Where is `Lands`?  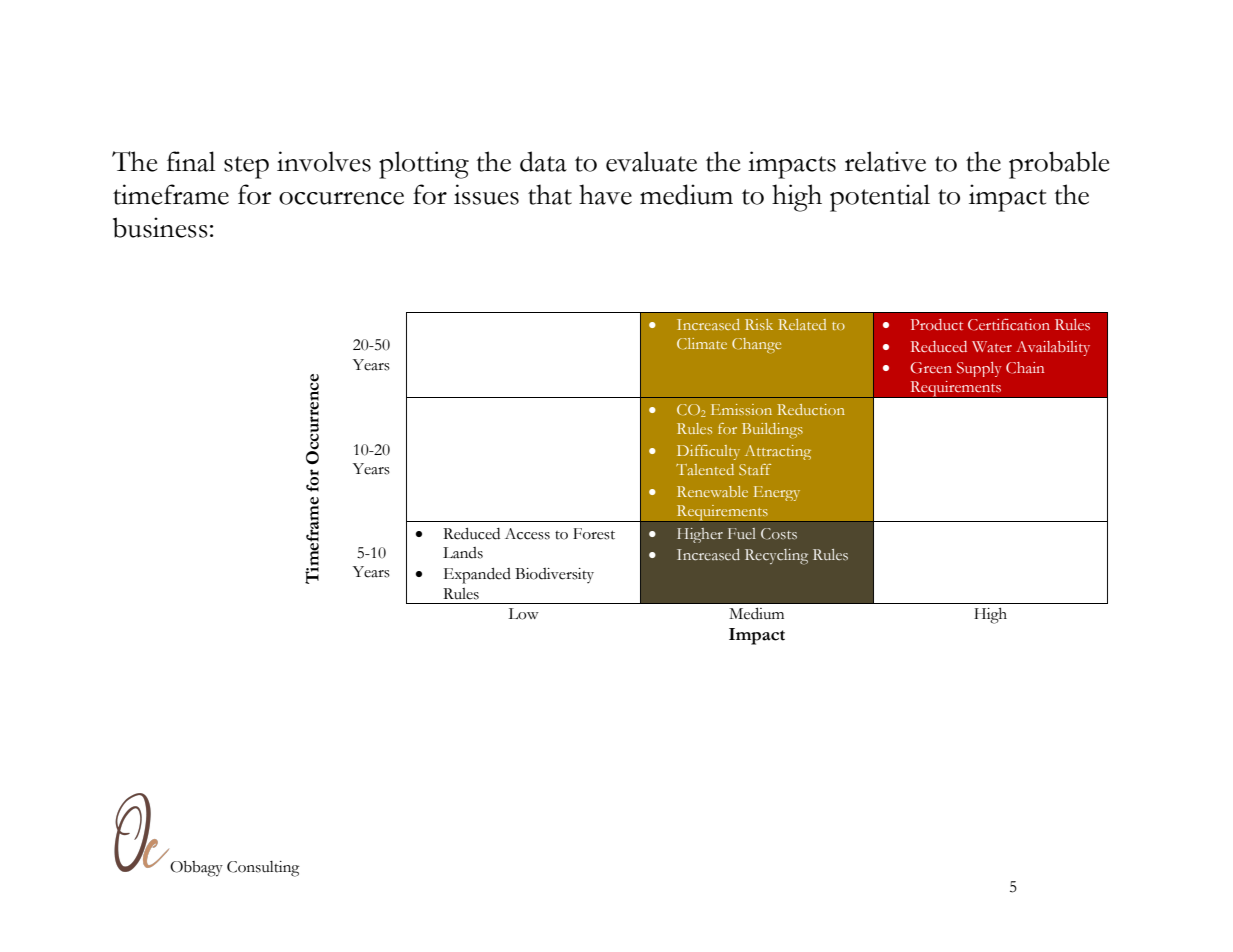
Lands is located at coordinates (463, 553).
